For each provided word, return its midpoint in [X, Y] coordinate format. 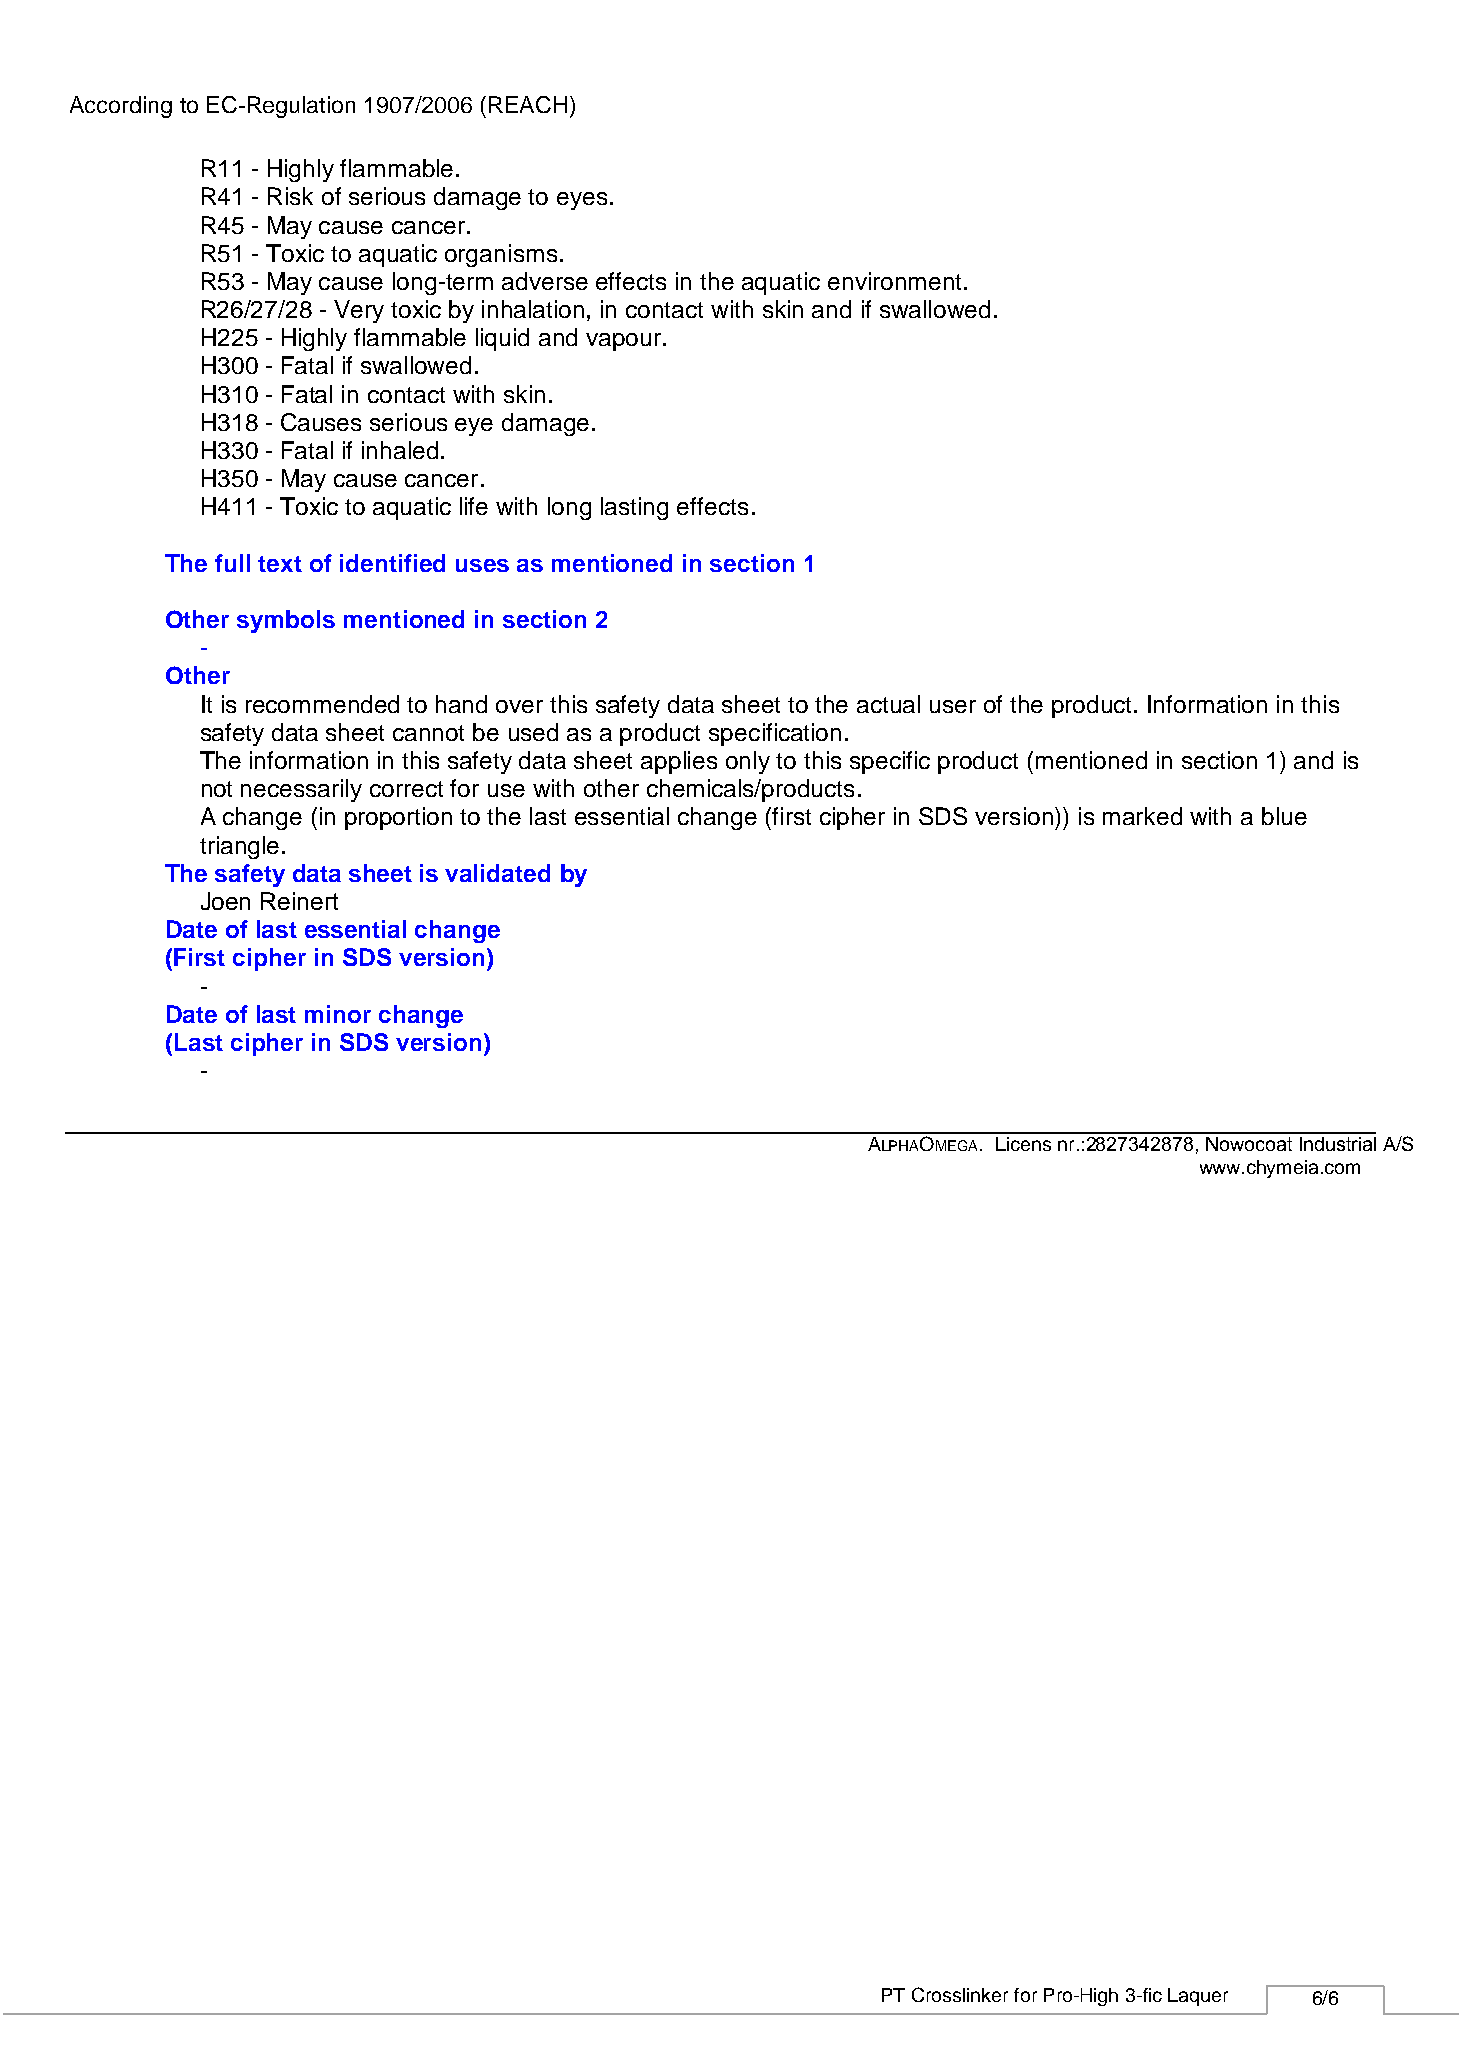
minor [338, 1014]
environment [894, 281]
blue [1284, 816]
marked [1142, 816]
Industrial [1338, 1144]
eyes [582, 201]
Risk [290, 196]
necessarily [301, 790]
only [748, 762]
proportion [398, 818]
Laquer [1198, 1997]
